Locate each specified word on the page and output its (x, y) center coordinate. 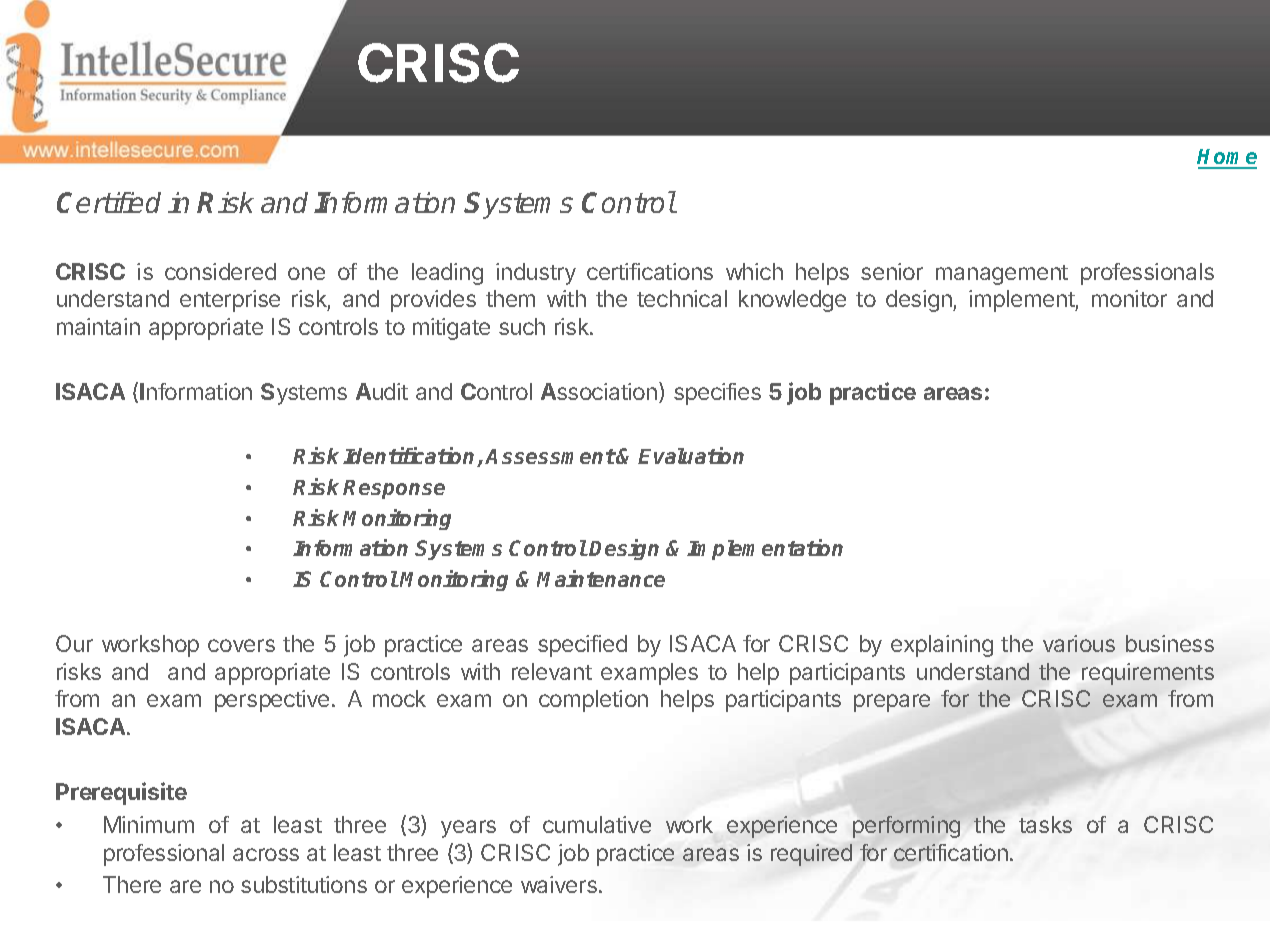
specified (582, 646)
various (1079, 643)
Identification (410, 457)
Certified (109, 202)
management (1002, 275)
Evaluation (691, 455)
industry (536, 274)
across (266, 854)
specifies (717, 394)
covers (241, 645)
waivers (559, 884)
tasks (1045, 824)
